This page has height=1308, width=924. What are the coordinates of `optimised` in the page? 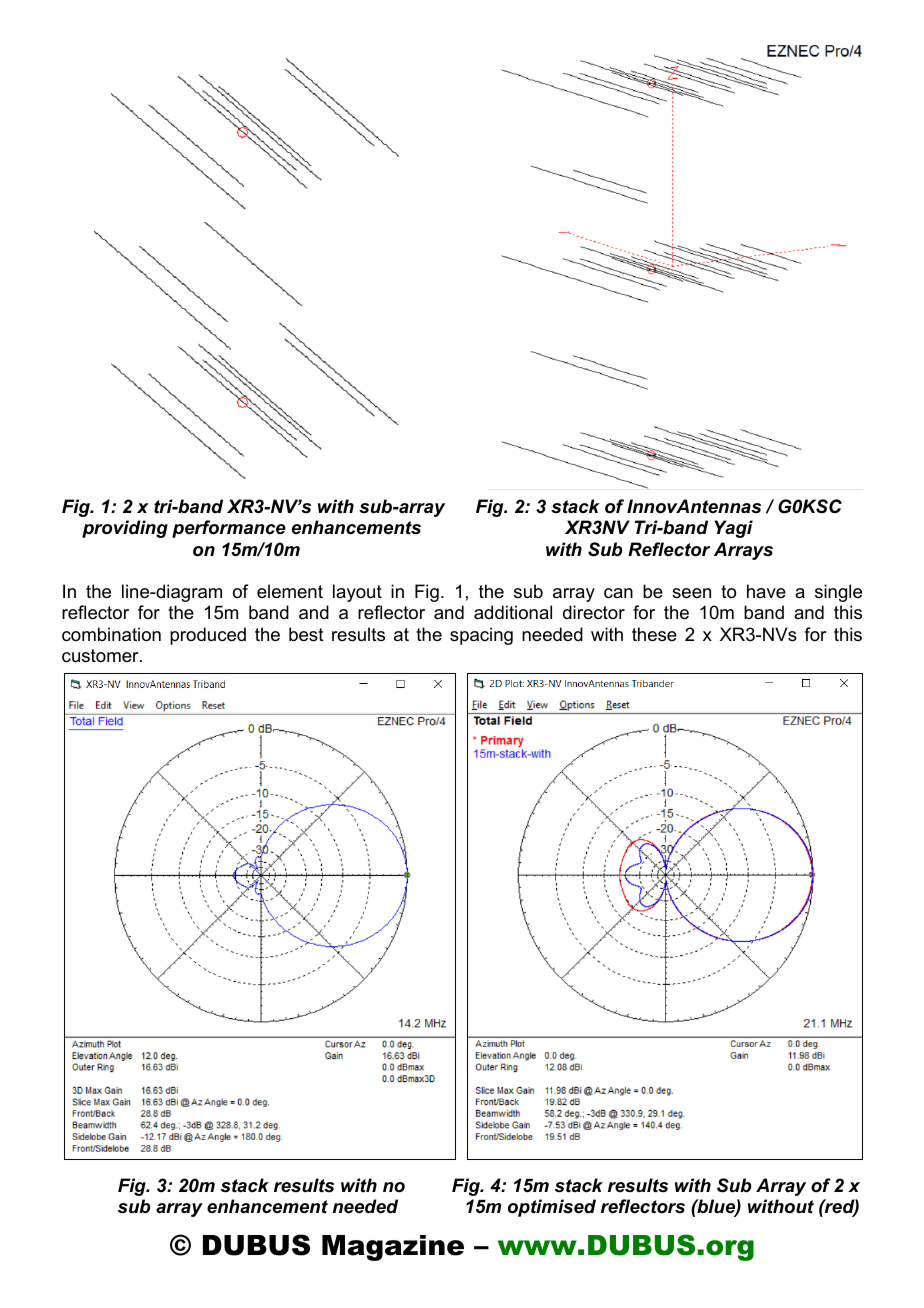 It's located at (552, 1208).
